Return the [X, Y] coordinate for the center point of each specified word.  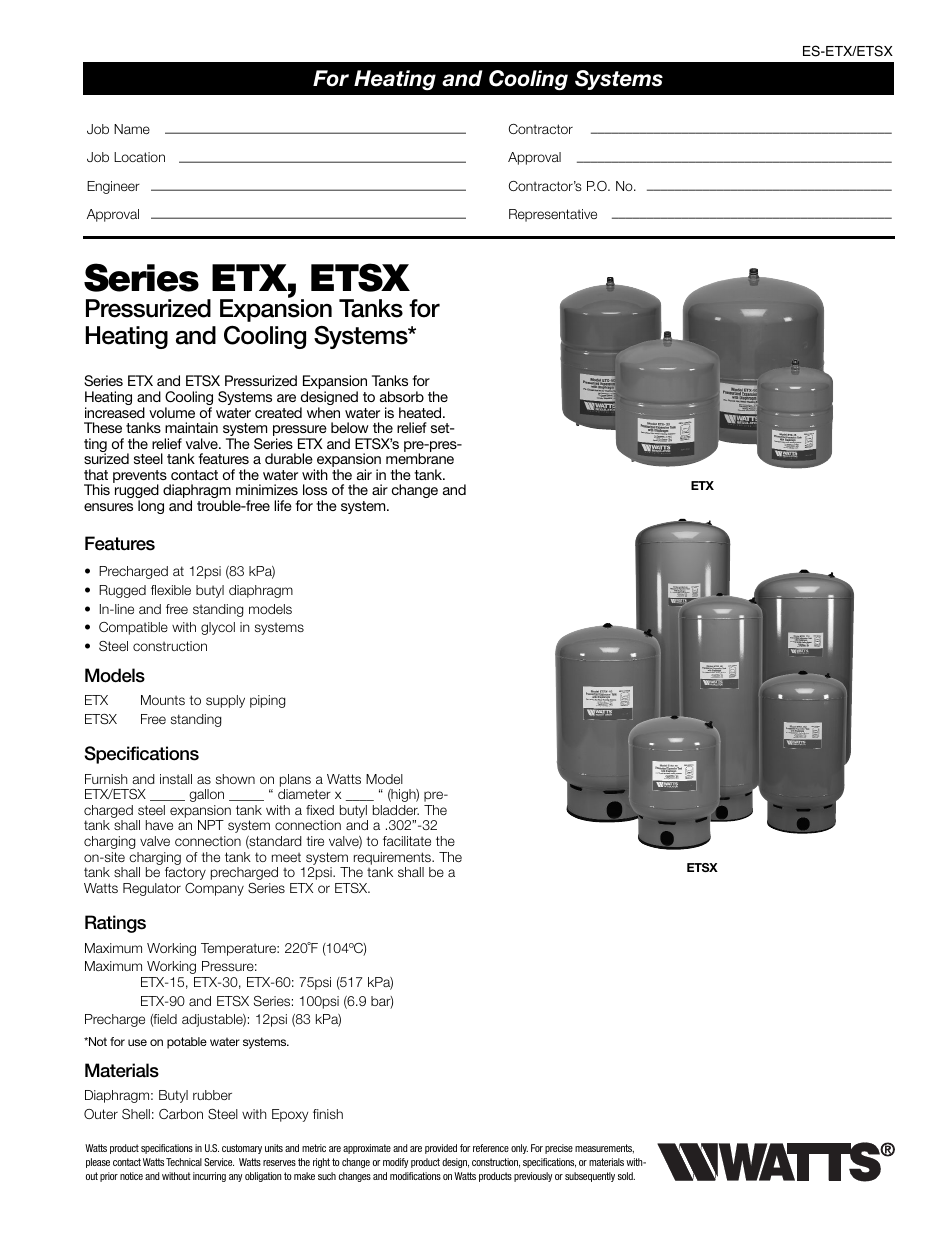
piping [267, 701]
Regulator [152, 889]
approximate [367, 1149]
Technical [184, 1162]
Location [139, 157]
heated [421, 412]
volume [172, 412]
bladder [396, 810]
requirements [394, 858]
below [350, 427]
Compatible [133, 628]
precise [559, 1149]
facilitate [407, 841]
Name [132, 129]
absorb [402, 396]
